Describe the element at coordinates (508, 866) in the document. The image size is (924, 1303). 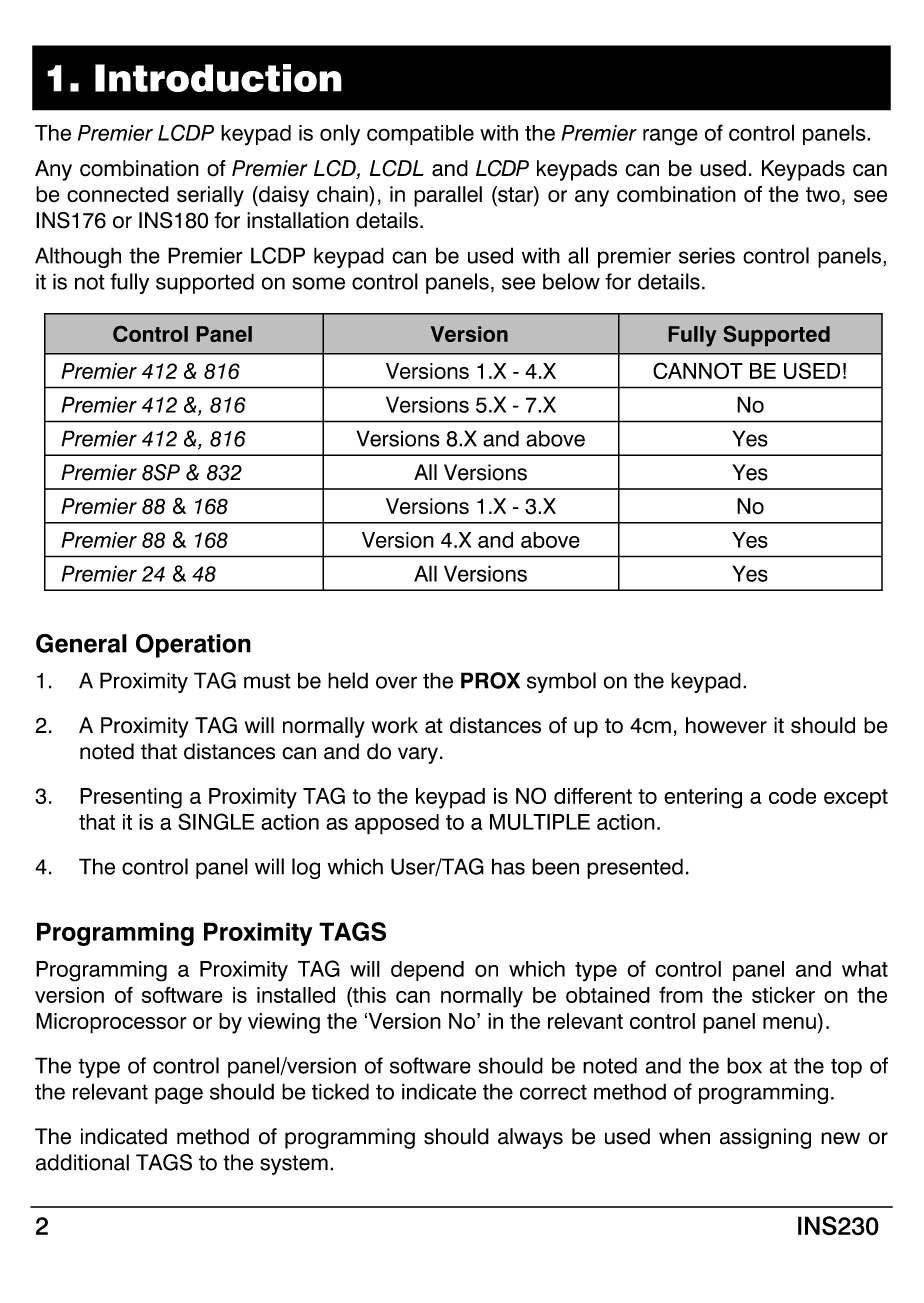
I see `has` at that location.
